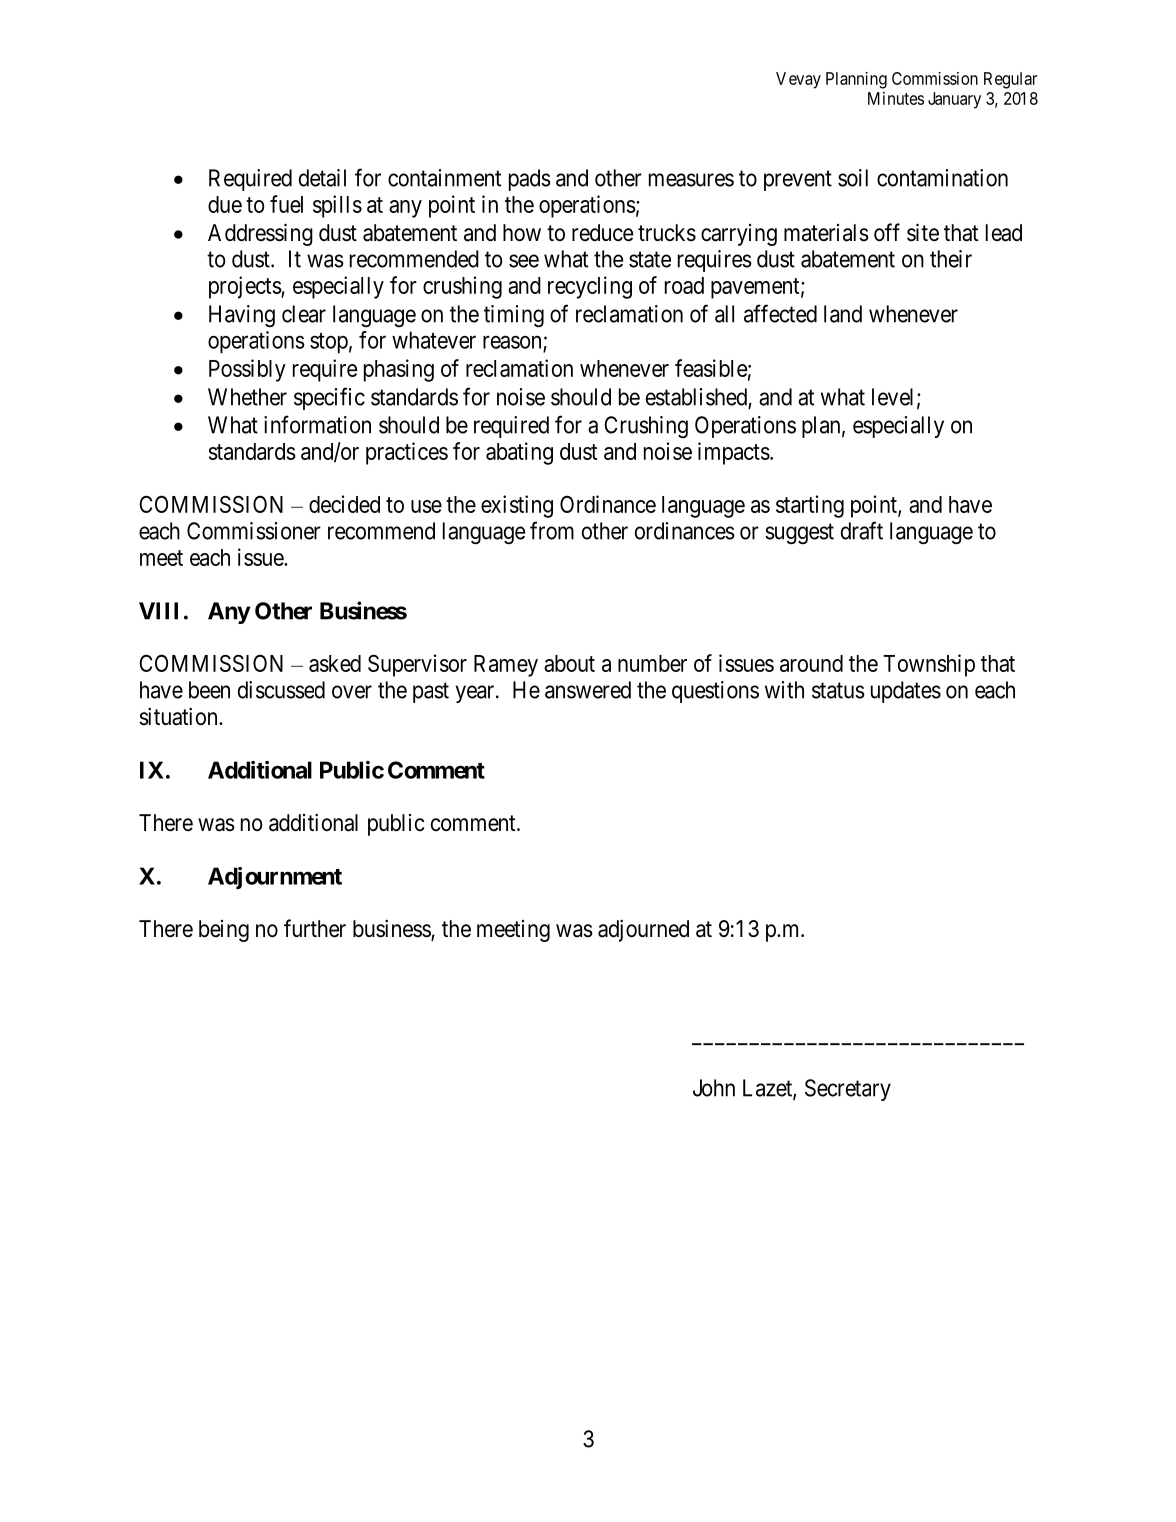 Image resolution: width=1176 pixels, height=1522 pixels. What do you see at coordinates (552, 530) in the page?
I see `from` at bounding box center [552, 530].
